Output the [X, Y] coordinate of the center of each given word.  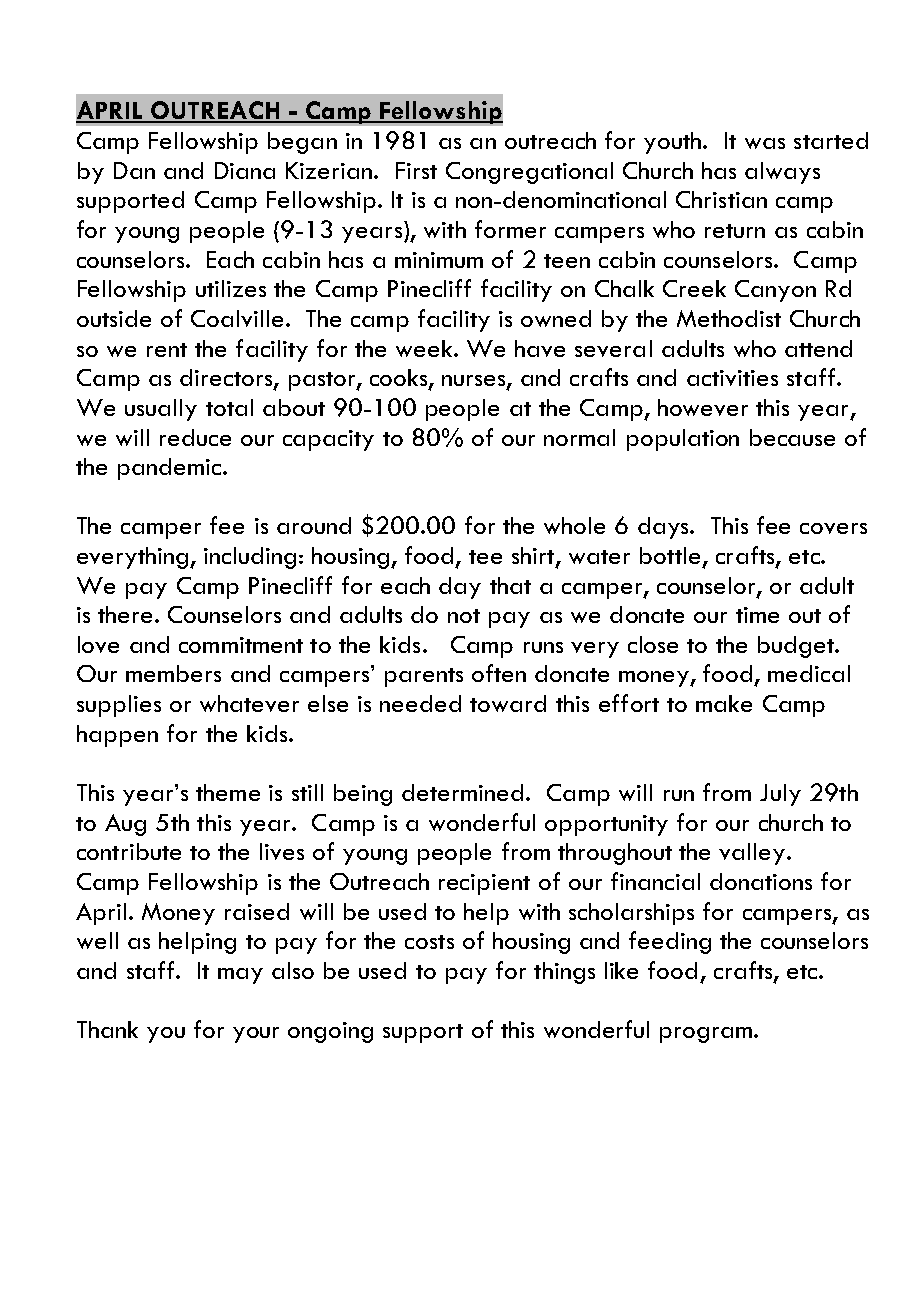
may [240, 976]
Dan [134, 170]
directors [227, 379]
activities [732, 378]
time [757, 615]
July [780, 795]
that [510, 585]
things [564, 973]
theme [228, 792]
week [425, 348]
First [416, 170]
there [127, 614]
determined [462, 792]
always [782, 173]
